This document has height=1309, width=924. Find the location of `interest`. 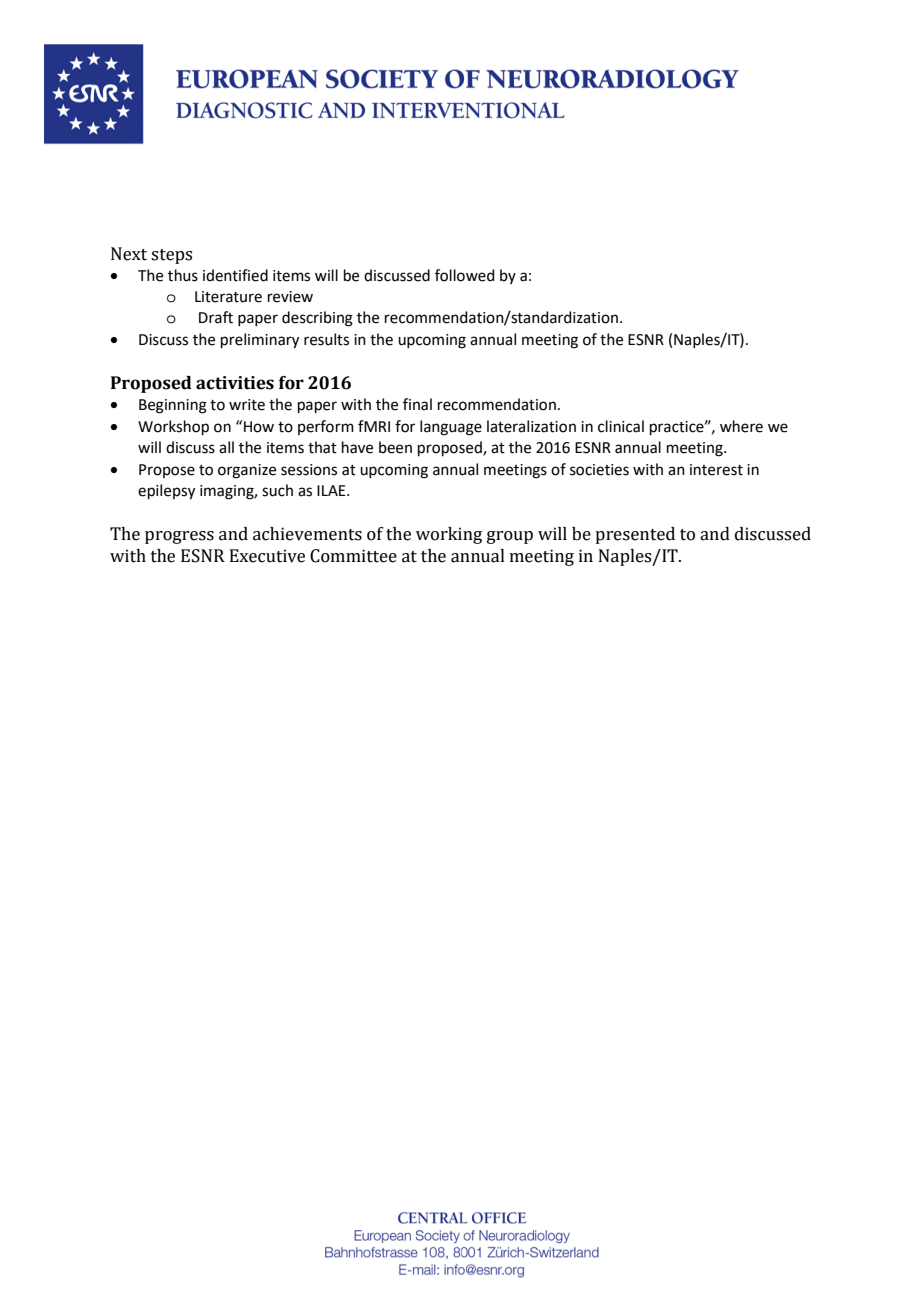

interest is located at coordinates (716, 470).
